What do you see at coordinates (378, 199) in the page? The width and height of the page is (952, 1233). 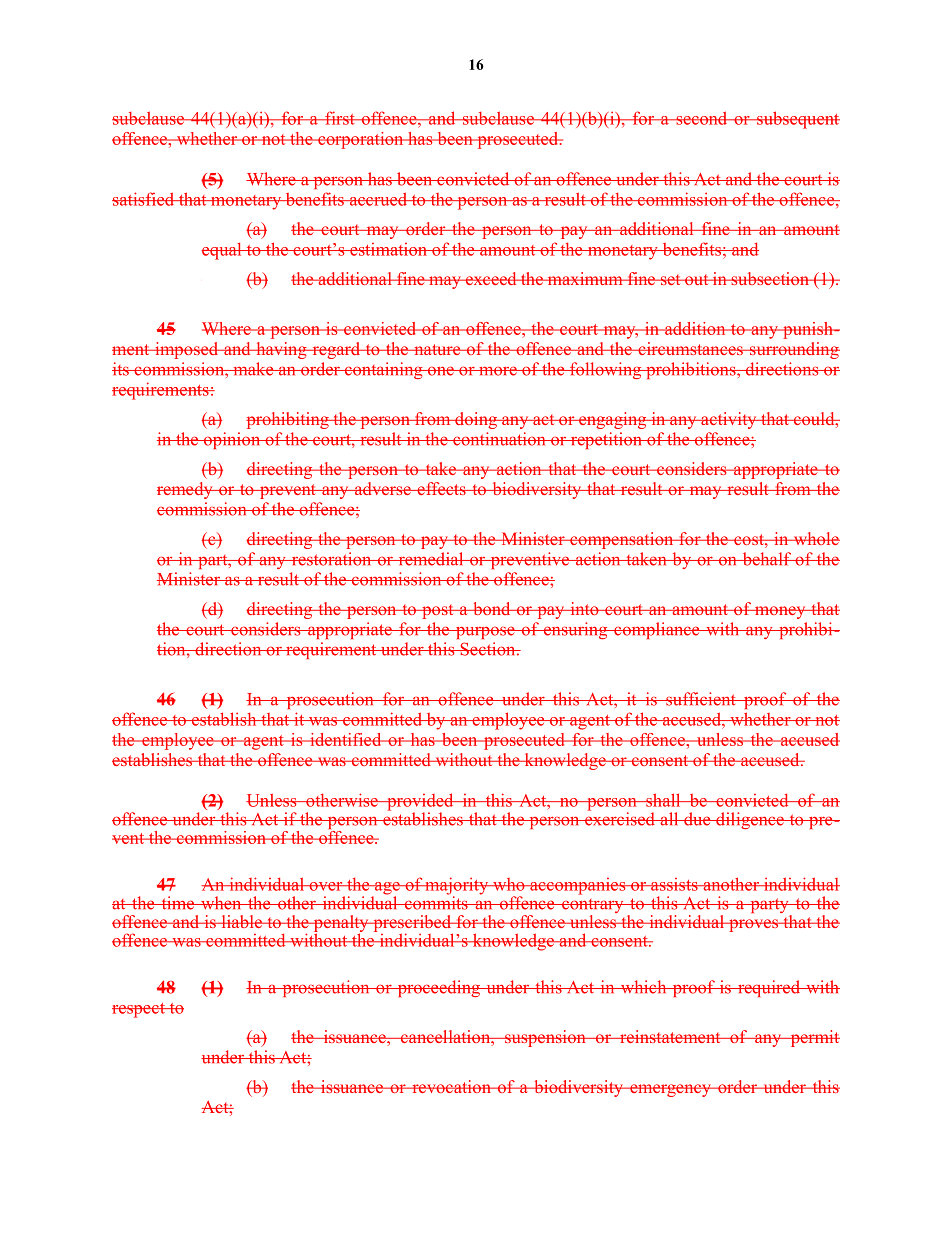 I see `accrued` at bounding box center [378, 199].
